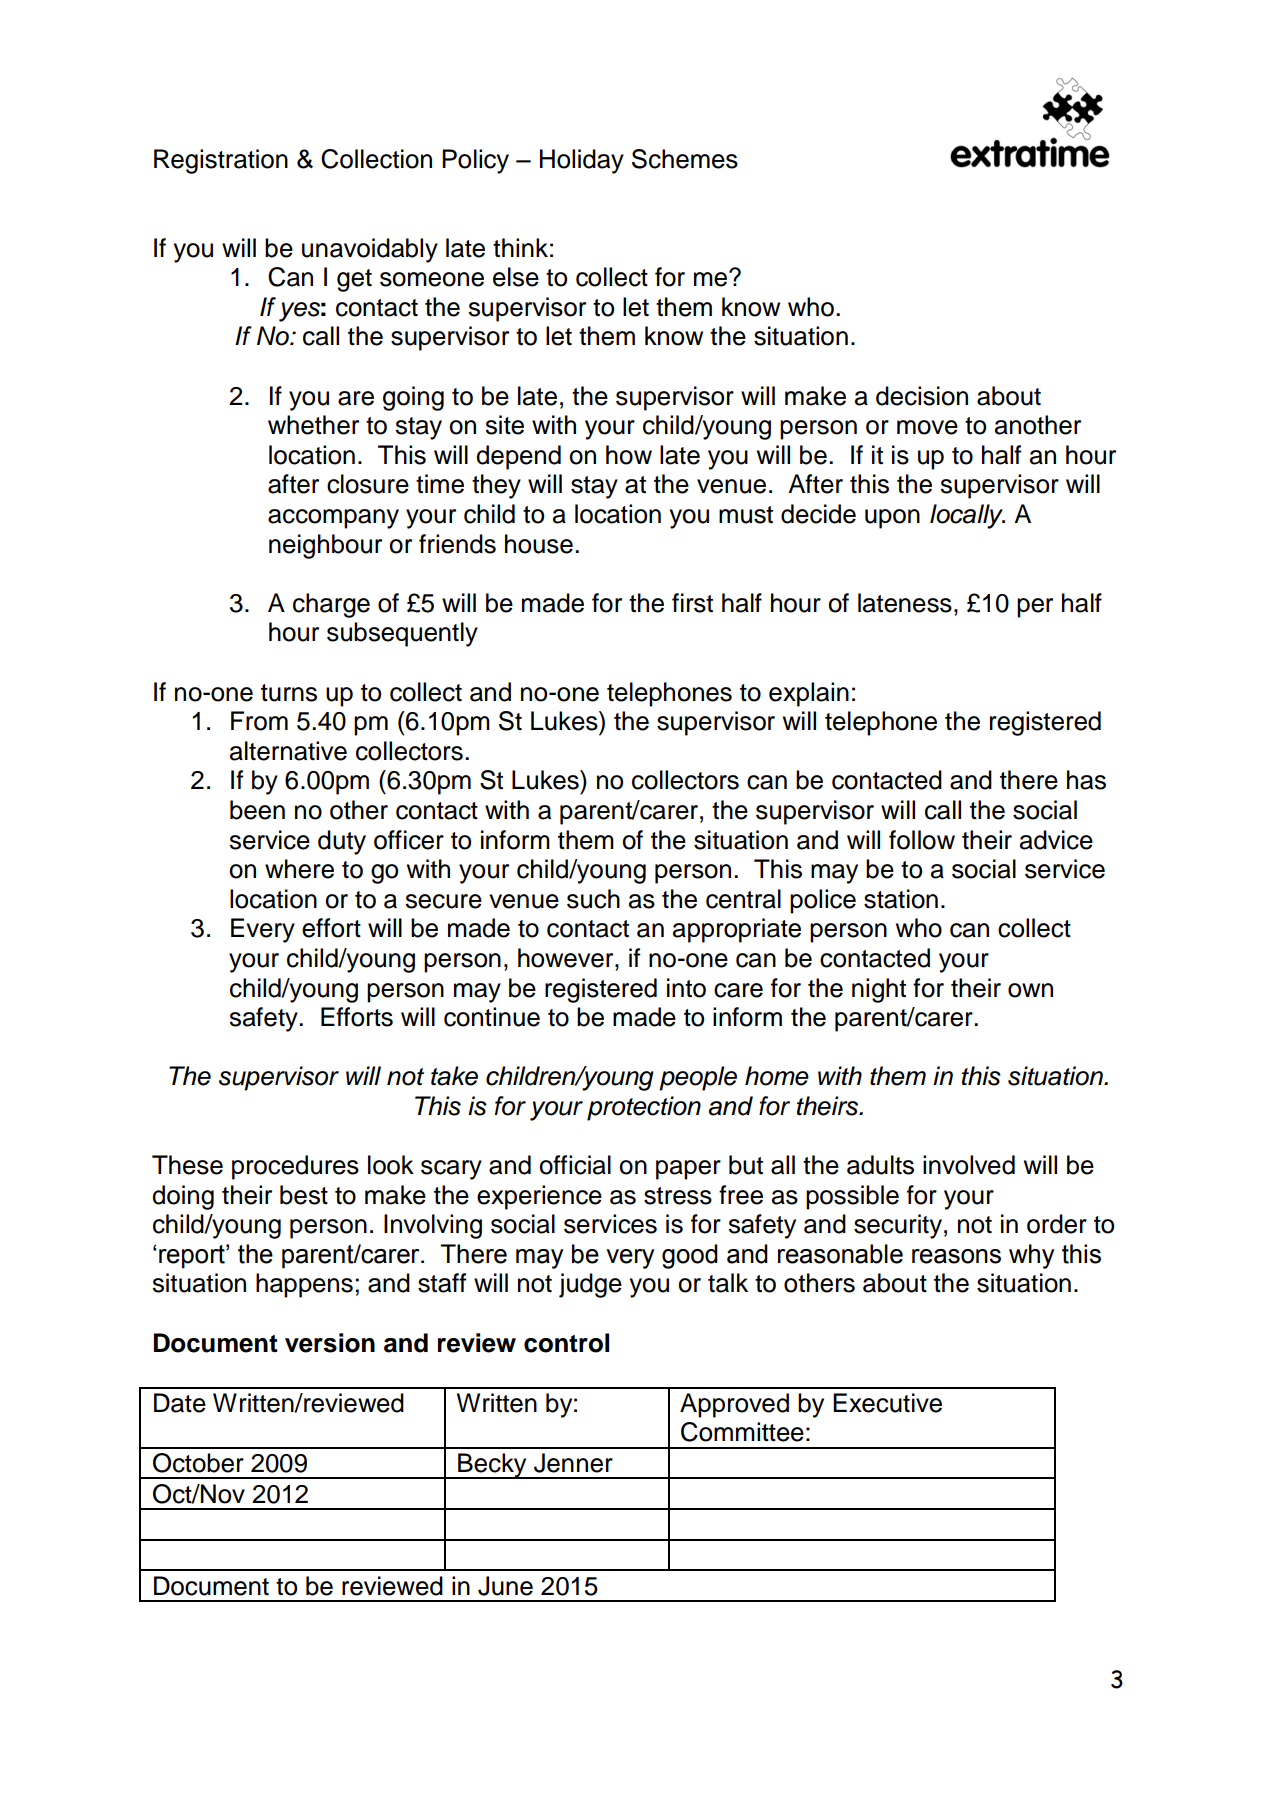  Describe the element at coordinates (299, 869) in the image. I see `where` at that location.
